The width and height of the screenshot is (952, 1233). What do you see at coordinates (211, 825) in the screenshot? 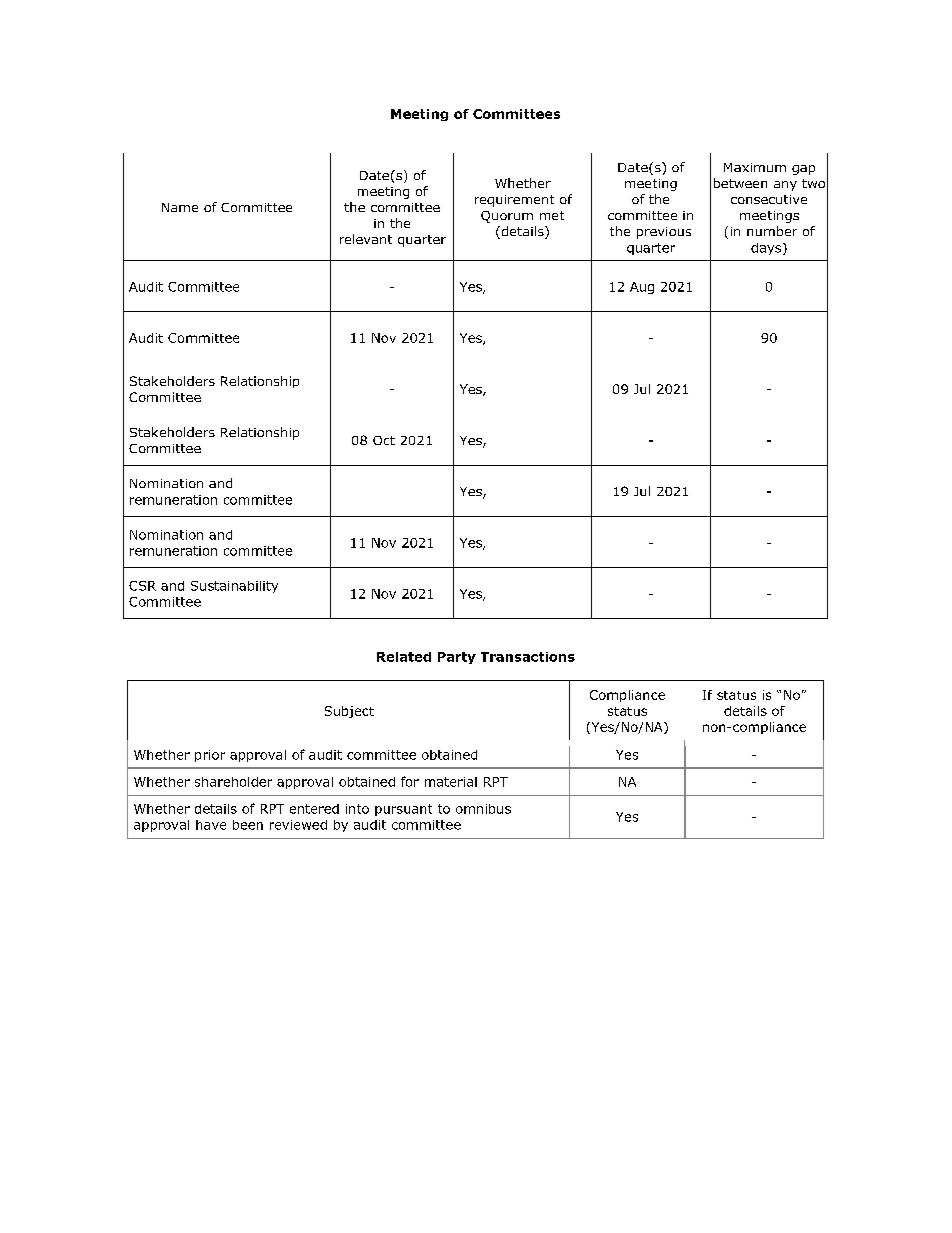
I see `have` at bounding box center [211, 825].
